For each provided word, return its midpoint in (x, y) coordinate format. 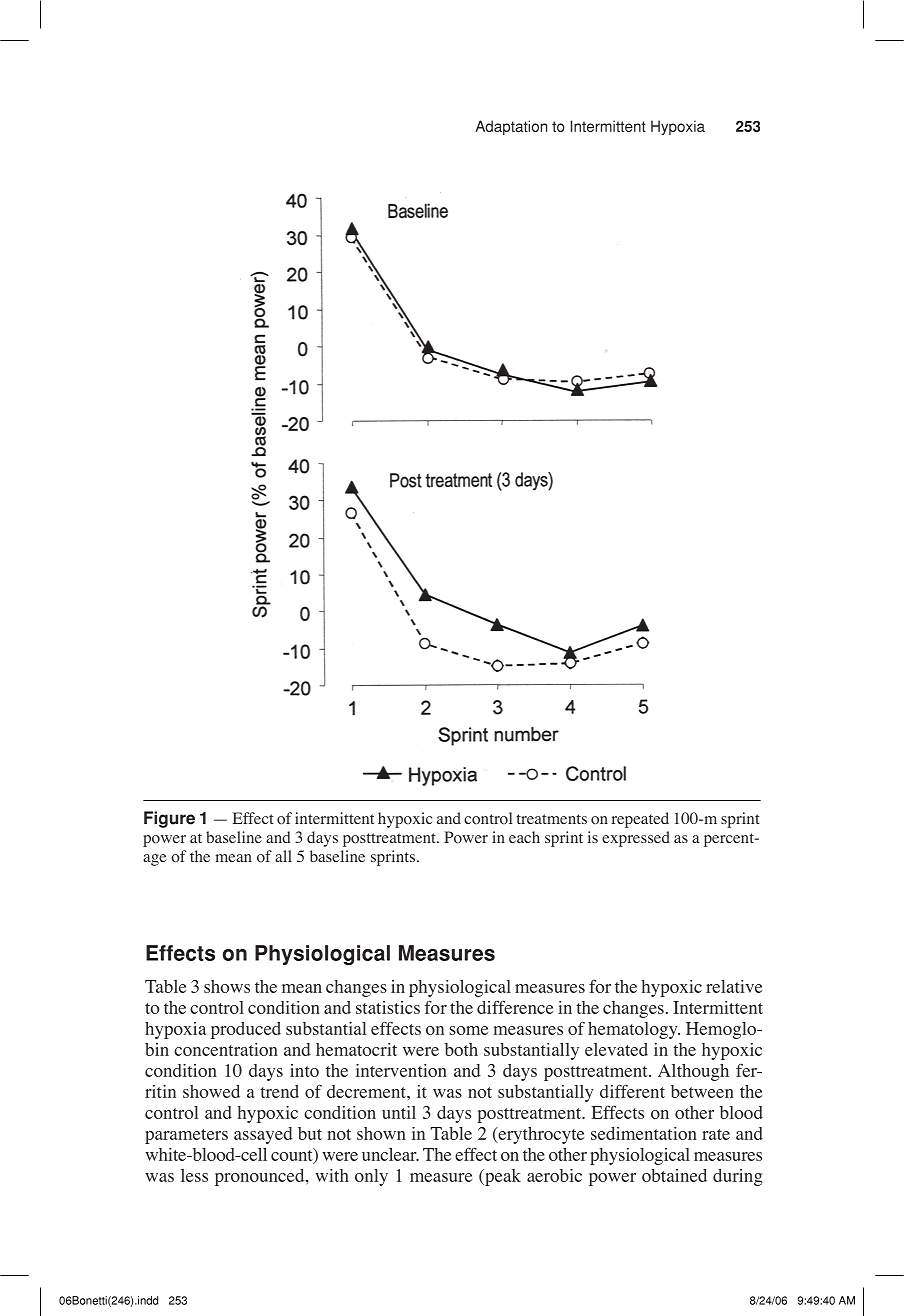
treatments (551, 819)
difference (515, 1007)
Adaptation (511, 127)
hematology (634, 1030)
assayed (263, 1135)
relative (734, 986)
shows (227, 986)
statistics (388, 1007)
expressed (636, 839)
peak (502, 1177)
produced (246, 1030)
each (524, 837)
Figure (169, 819)
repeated (640, 820)
